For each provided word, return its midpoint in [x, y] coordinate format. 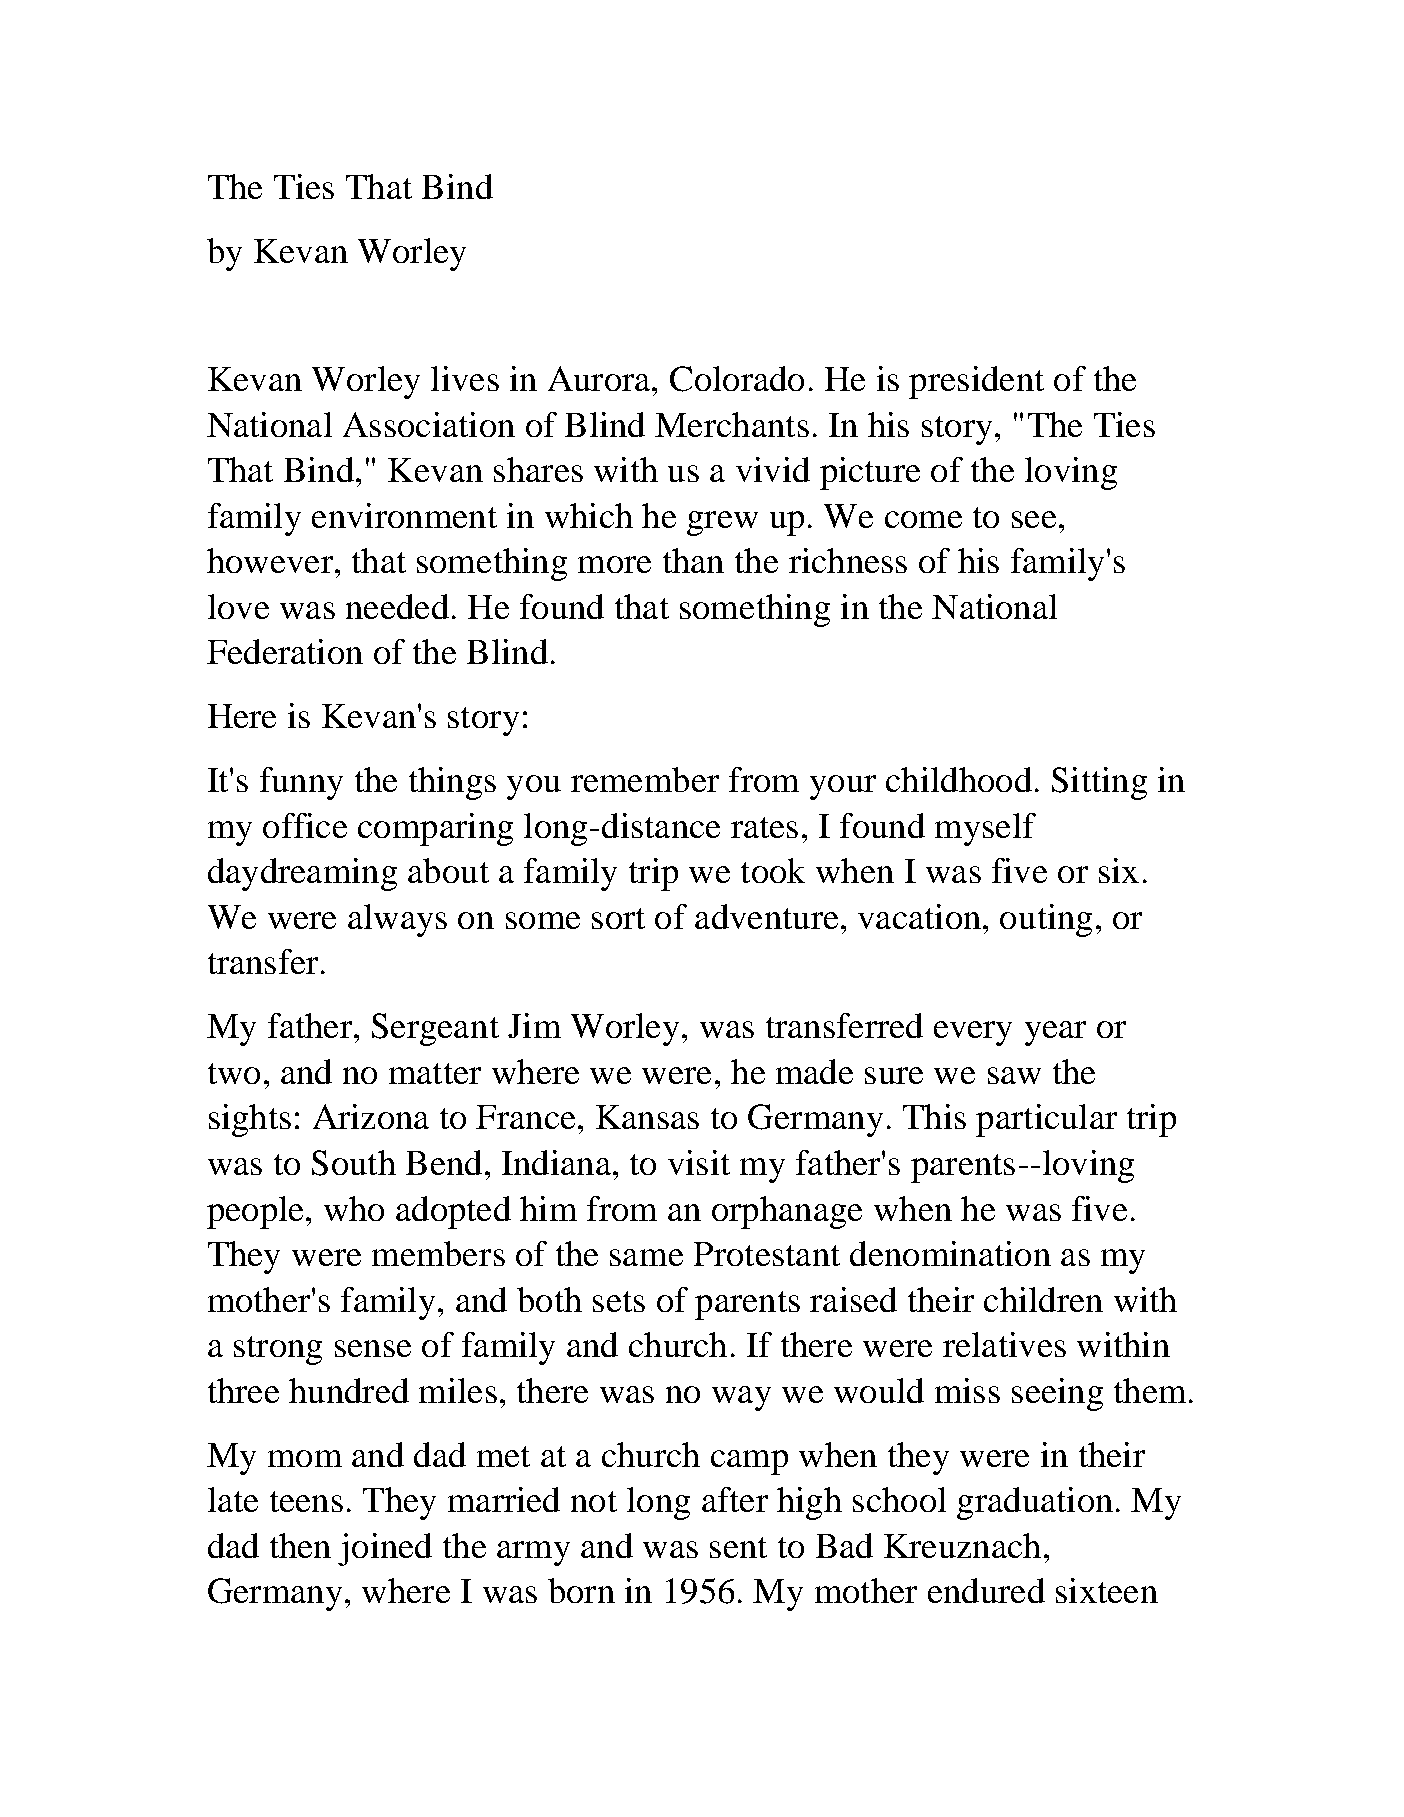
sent [738, 1547]
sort [618, 918]
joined [385, 1549]
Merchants [732, 424]
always [397, 920]
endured [986, 1590]
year [1055, 1033]
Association [429, 424]
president [976, 382]
